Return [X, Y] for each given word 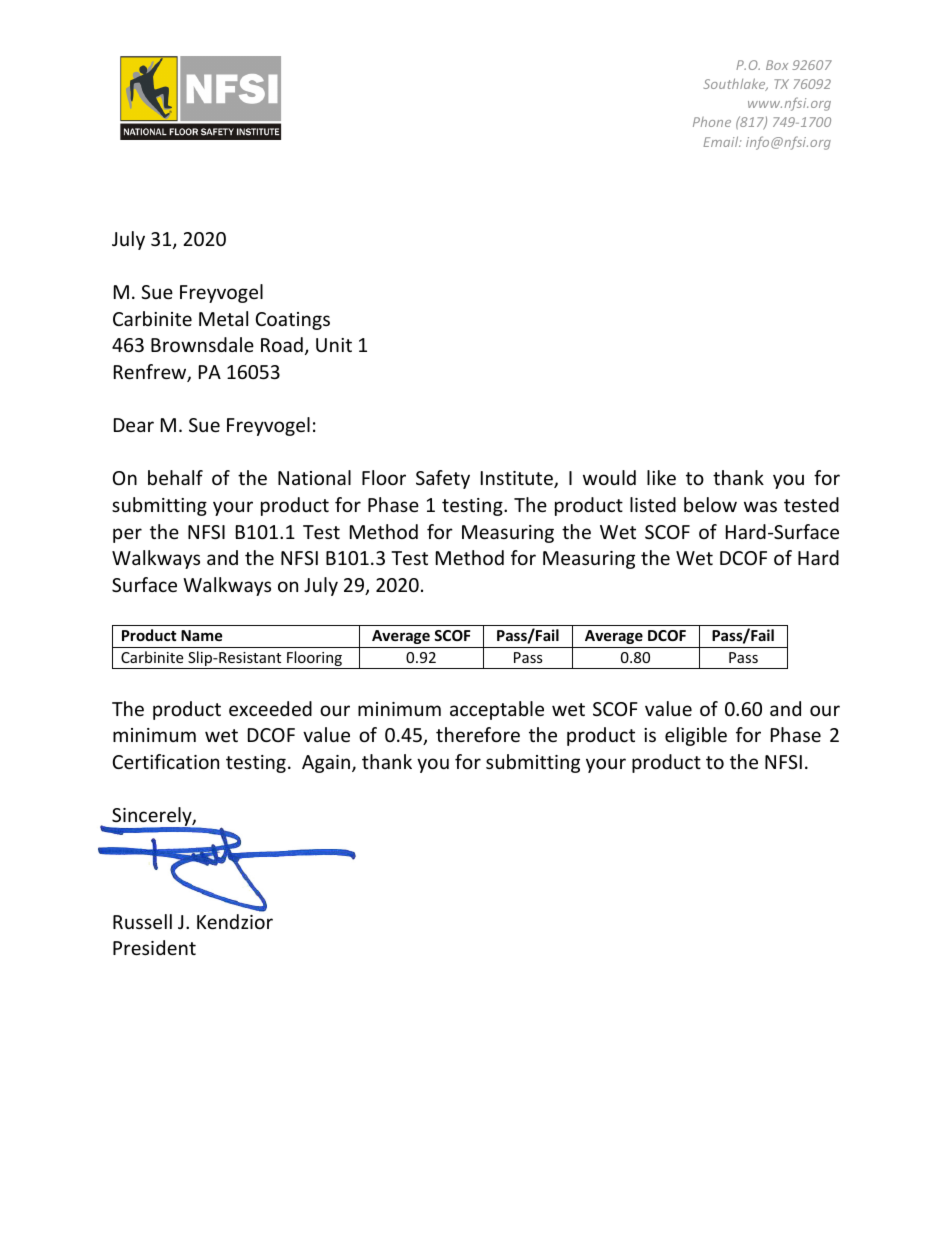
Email [722, 141]
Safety [443, 479]
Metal [223, 318]
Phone [712, 122]
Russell [142, 921]
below [710, 504]
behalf [175, 477]
